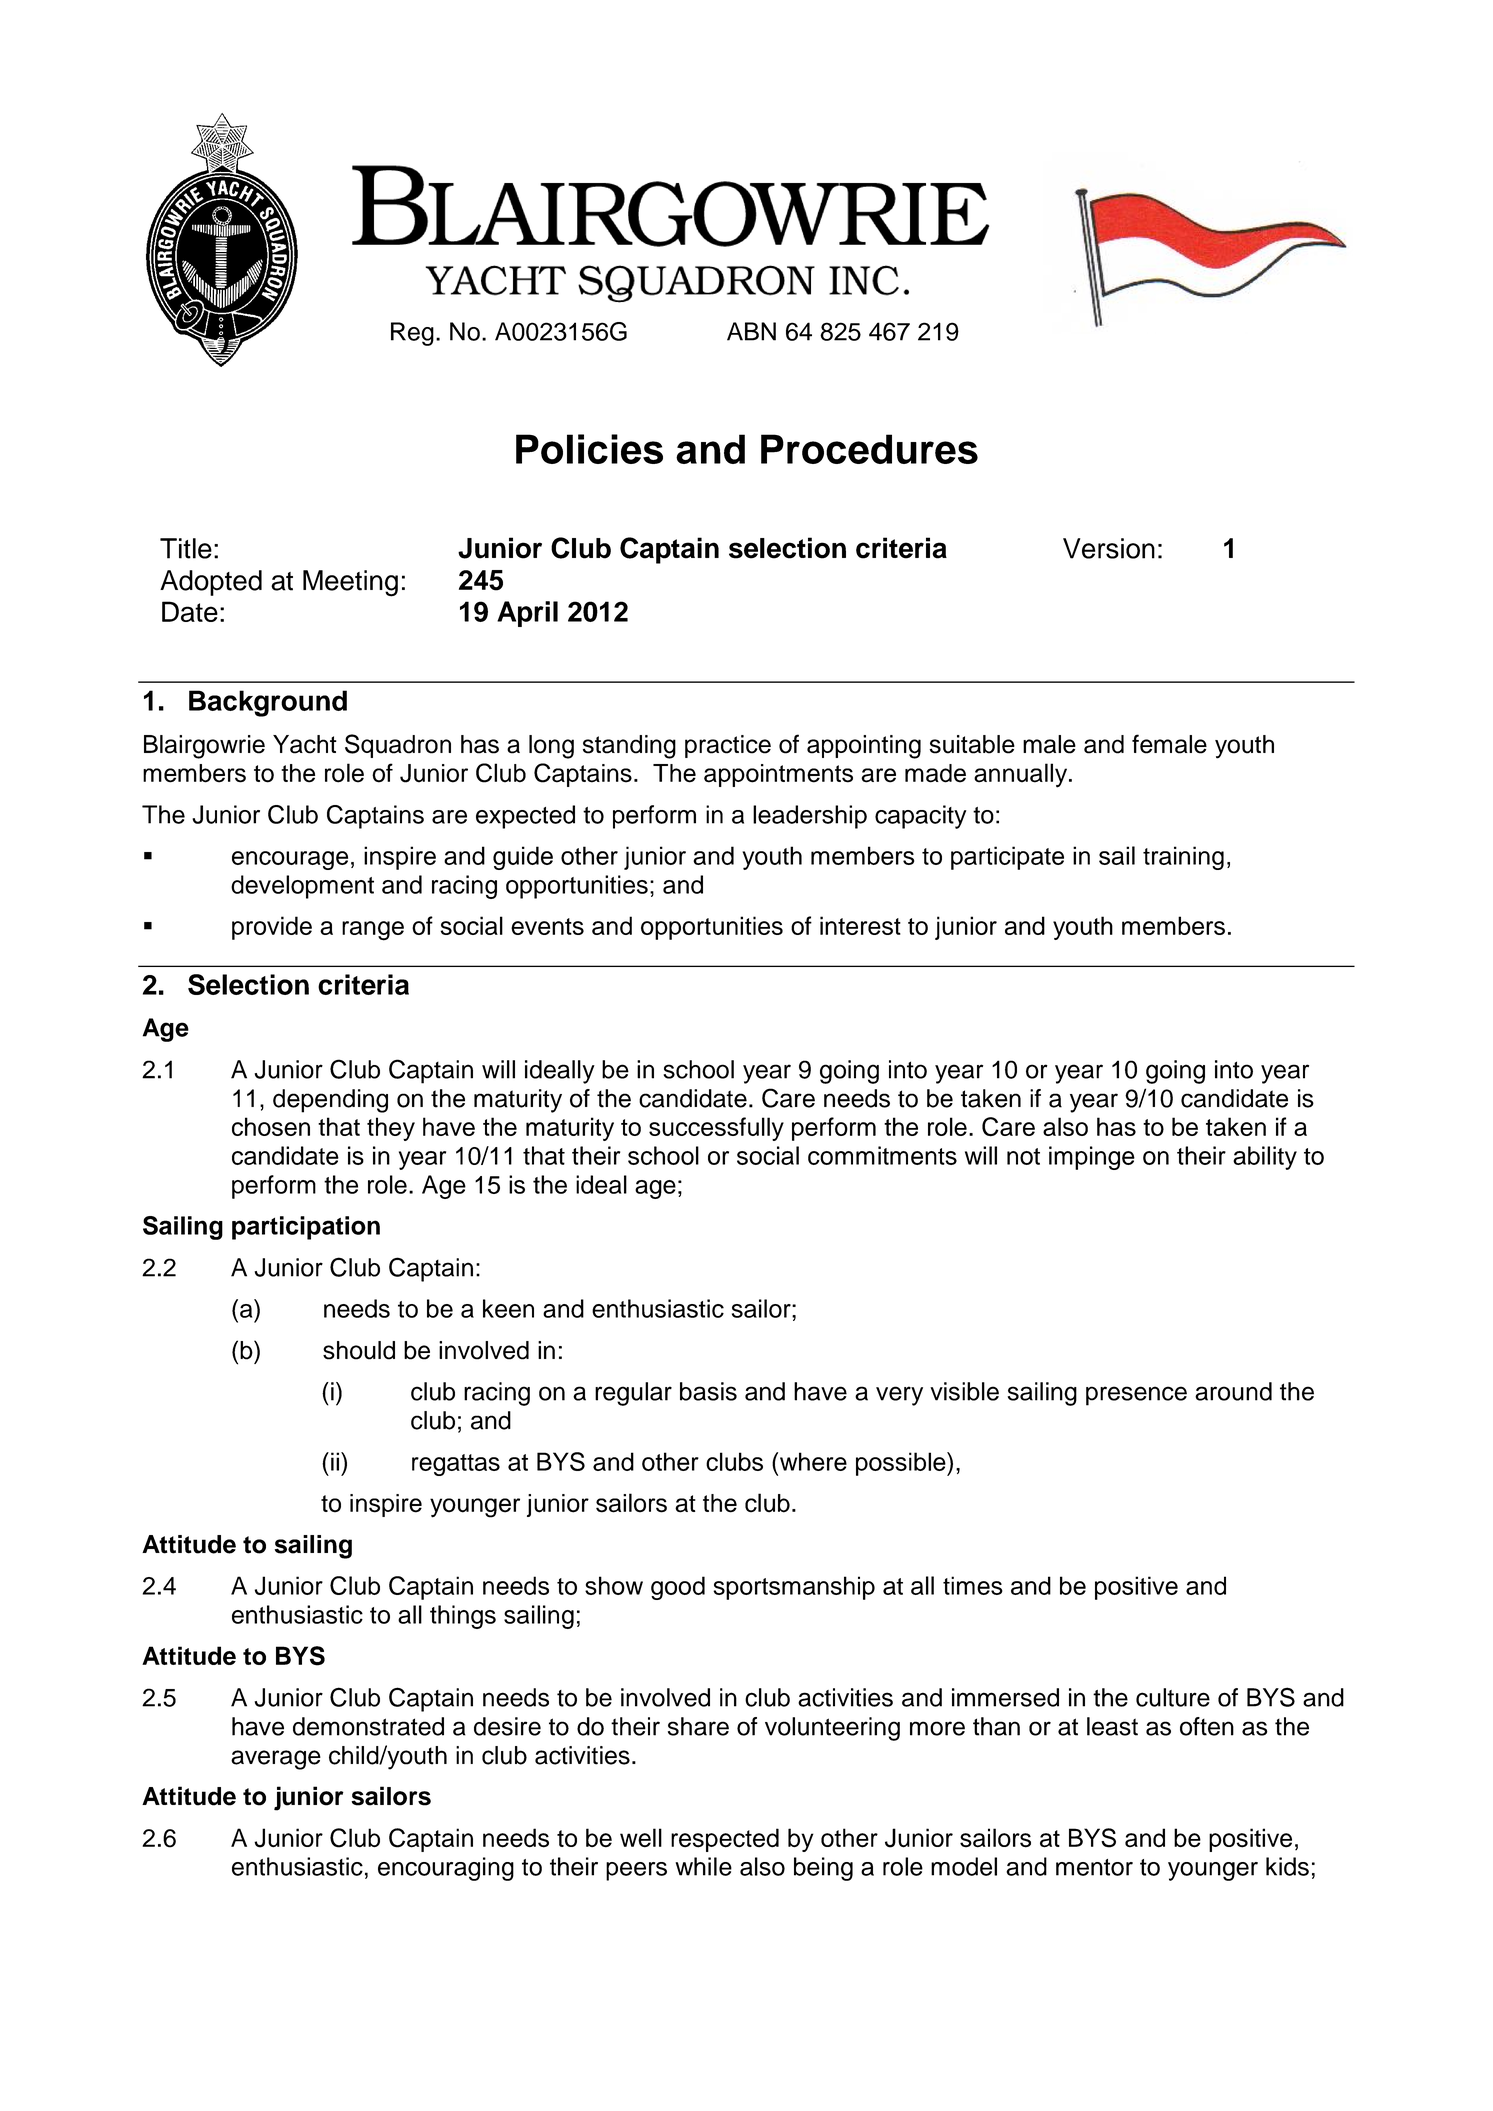 The height and width of the screenshot is (2111, 1493). I want to click on average, so click(276, 1760).
